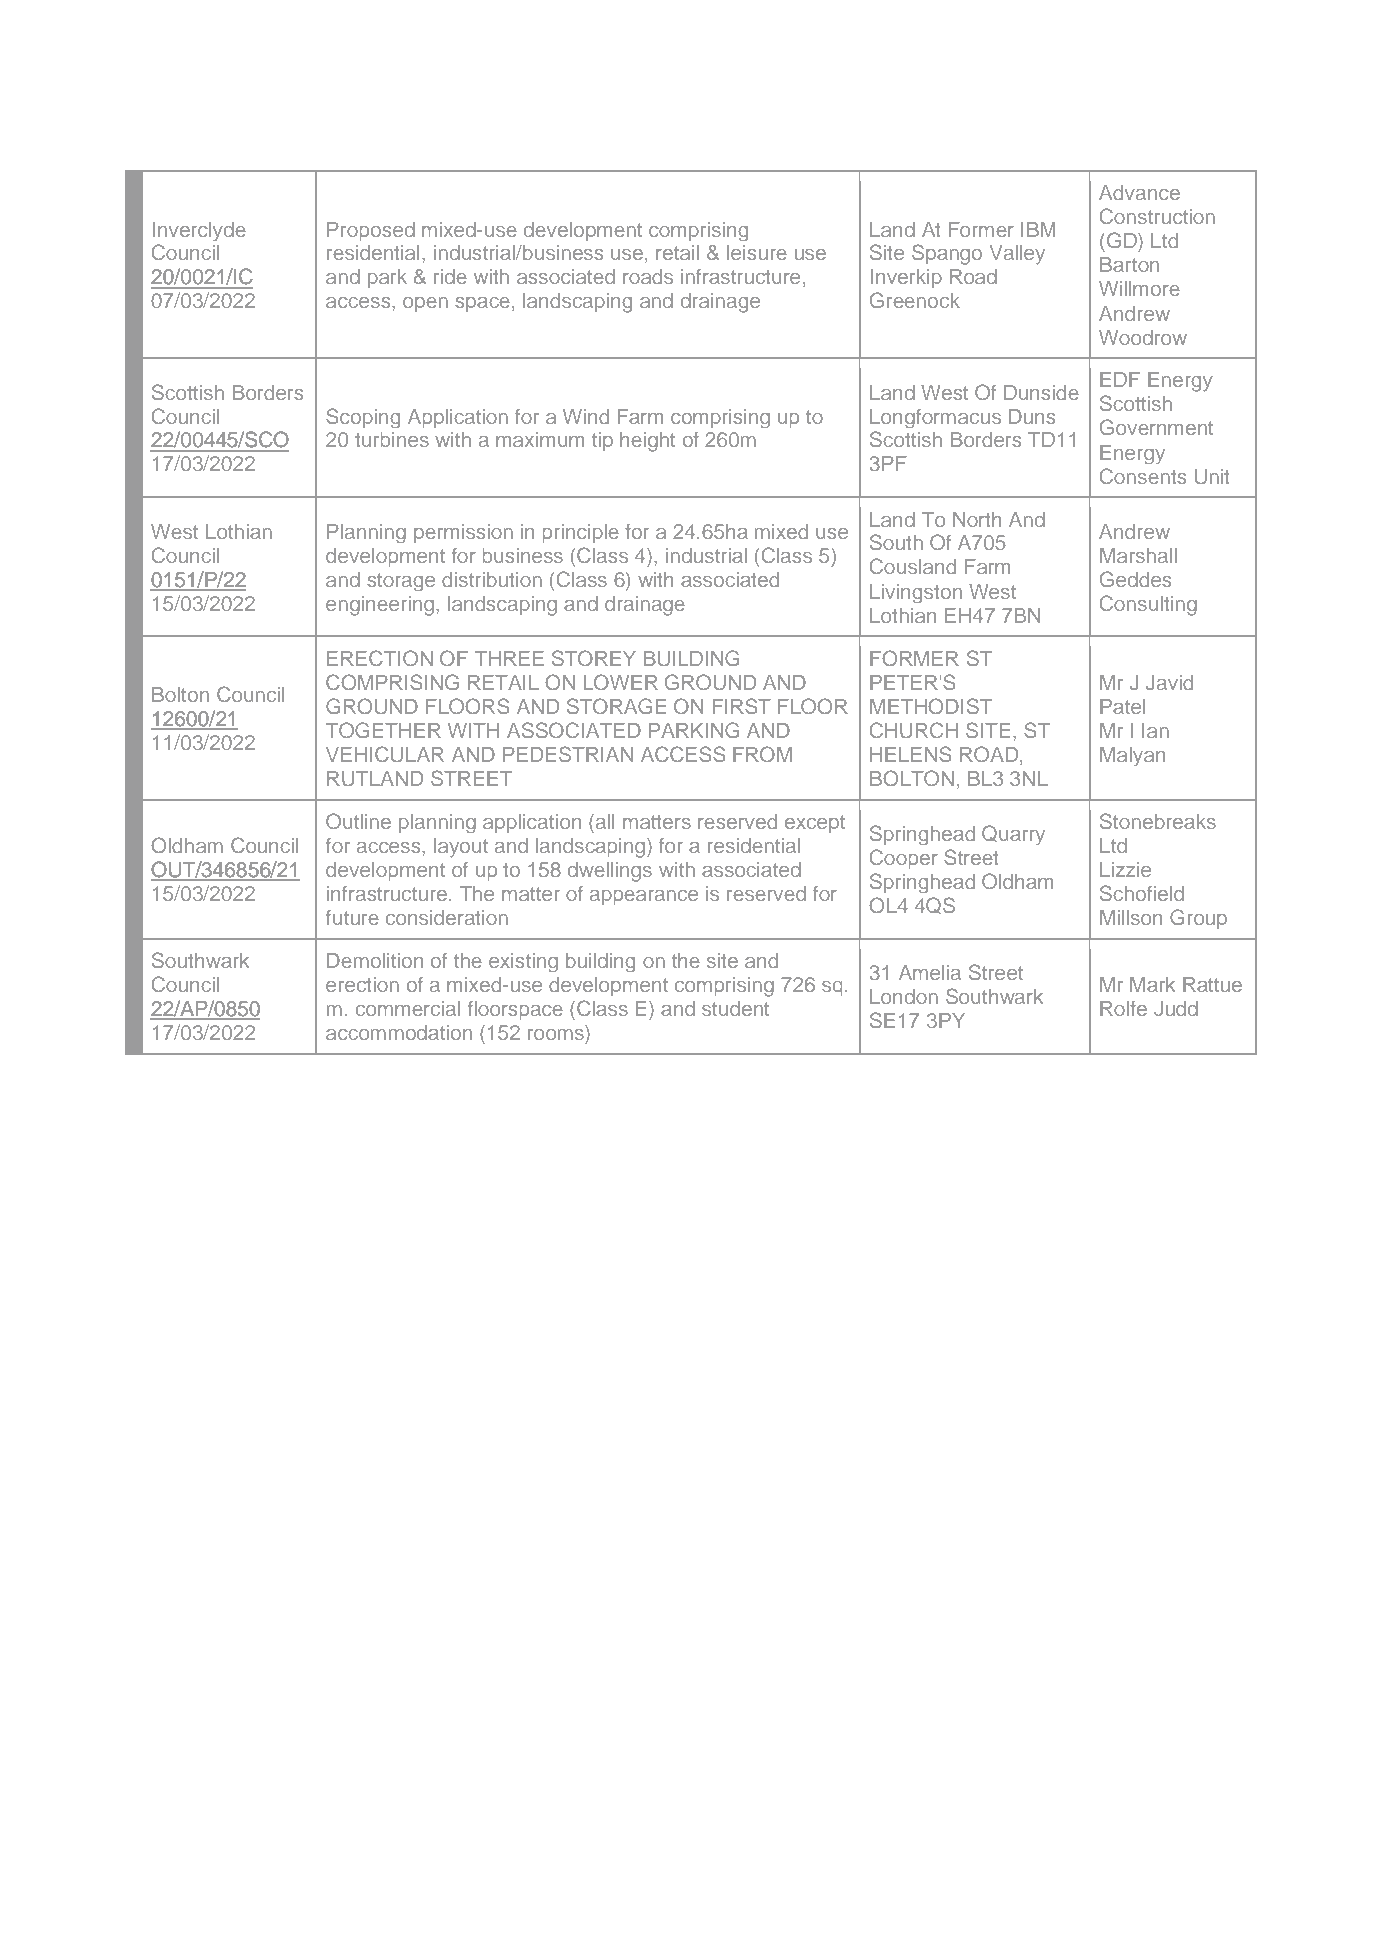 Image resolution: width=1380 pixels, height=1952 pixels. I want to click on student, so click(735, 1008).
